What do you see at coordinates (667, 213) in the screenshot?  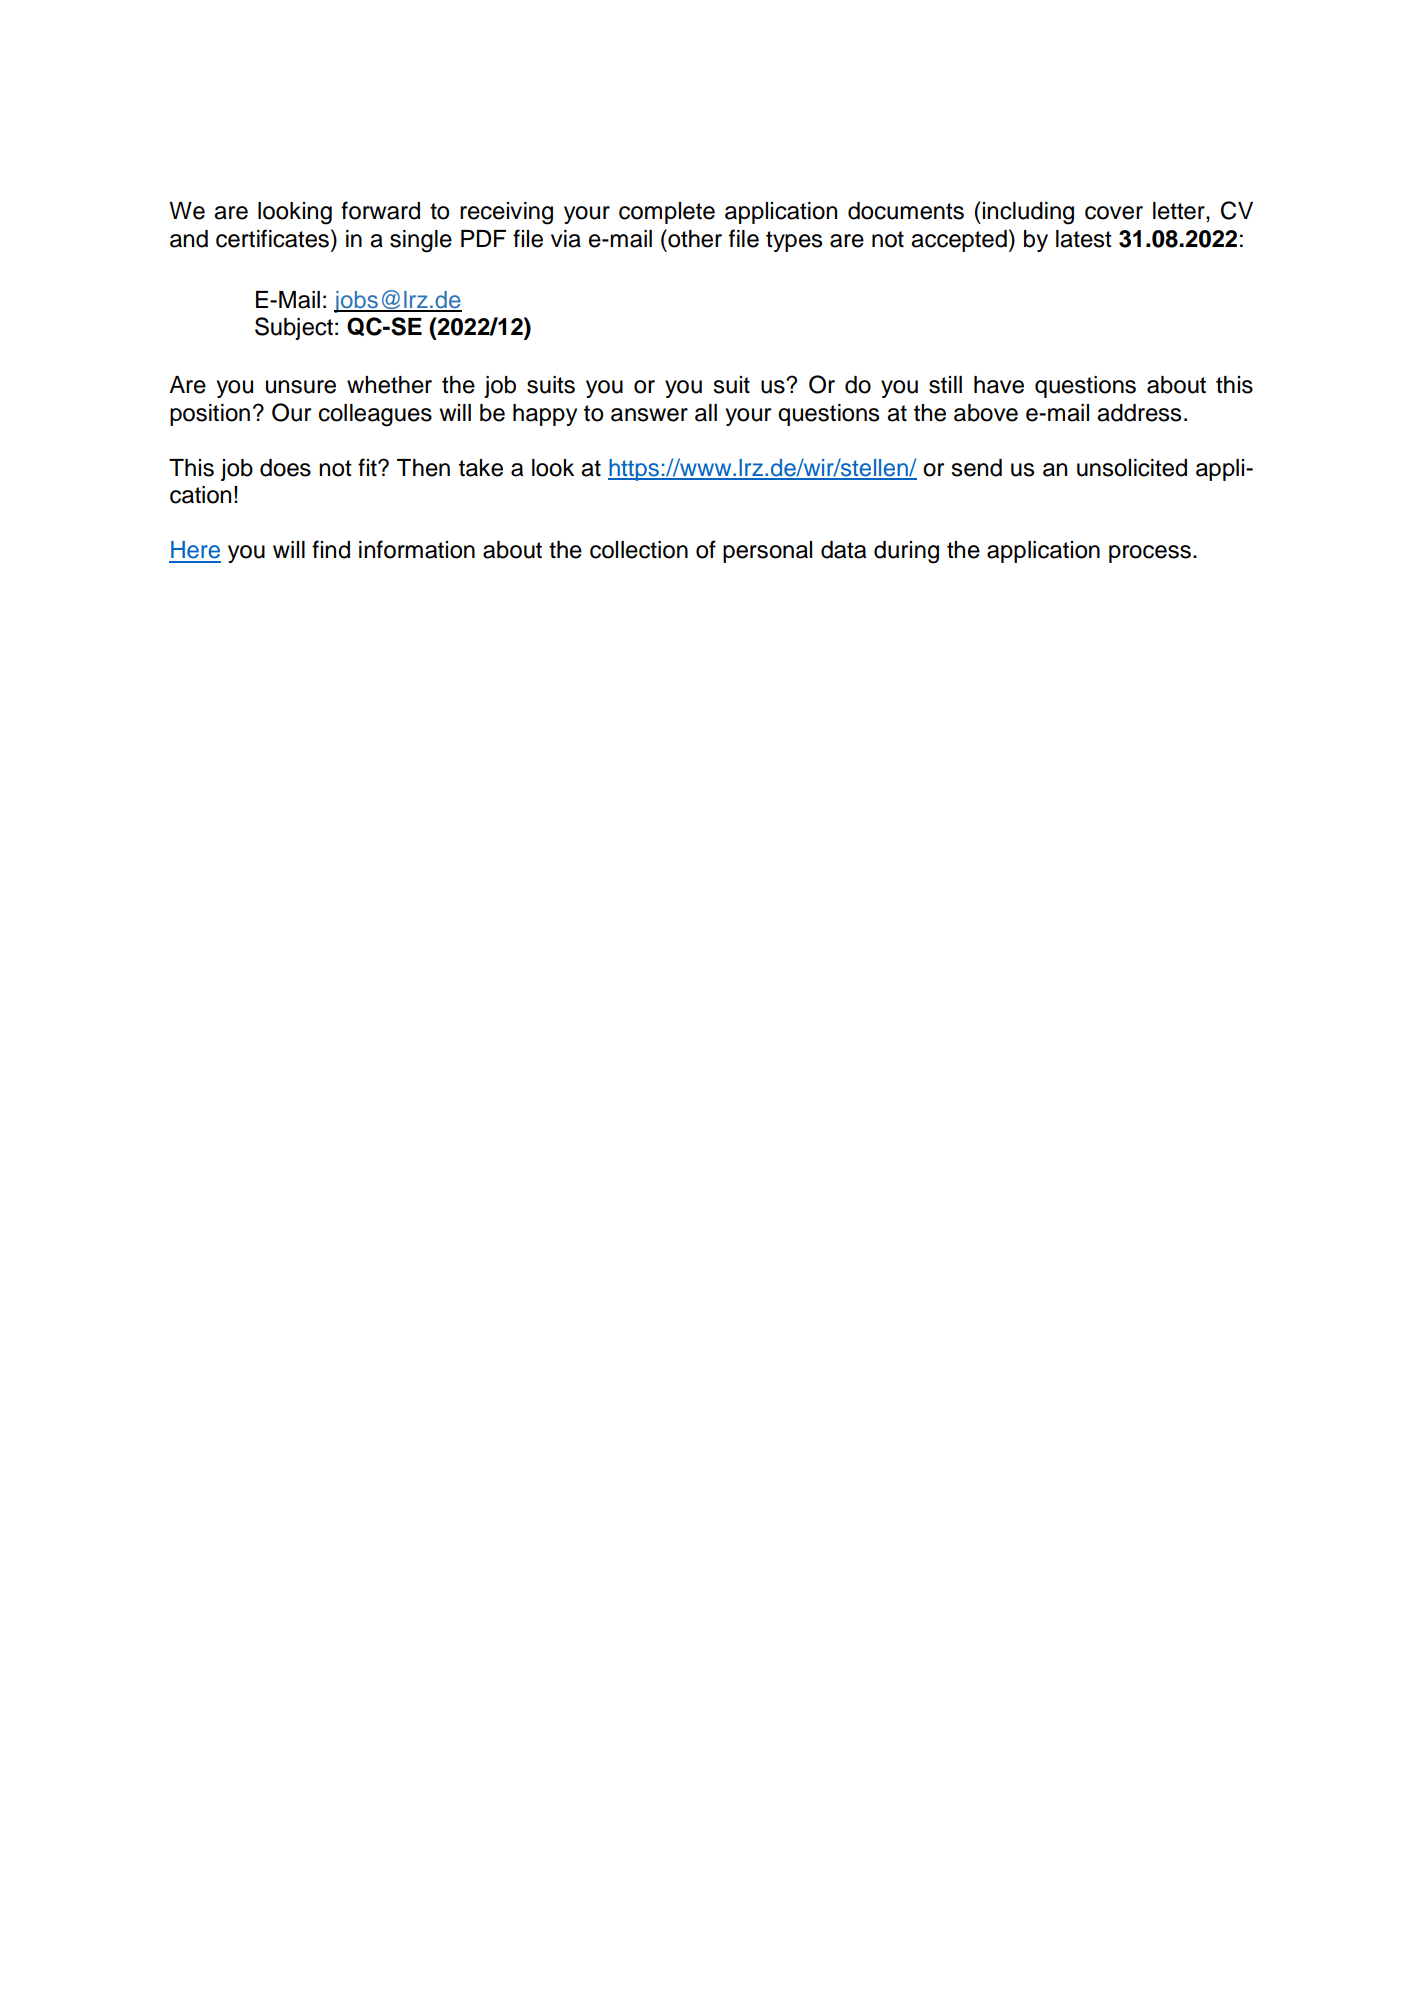 I see `complete` at bounding box center [667, 213].
